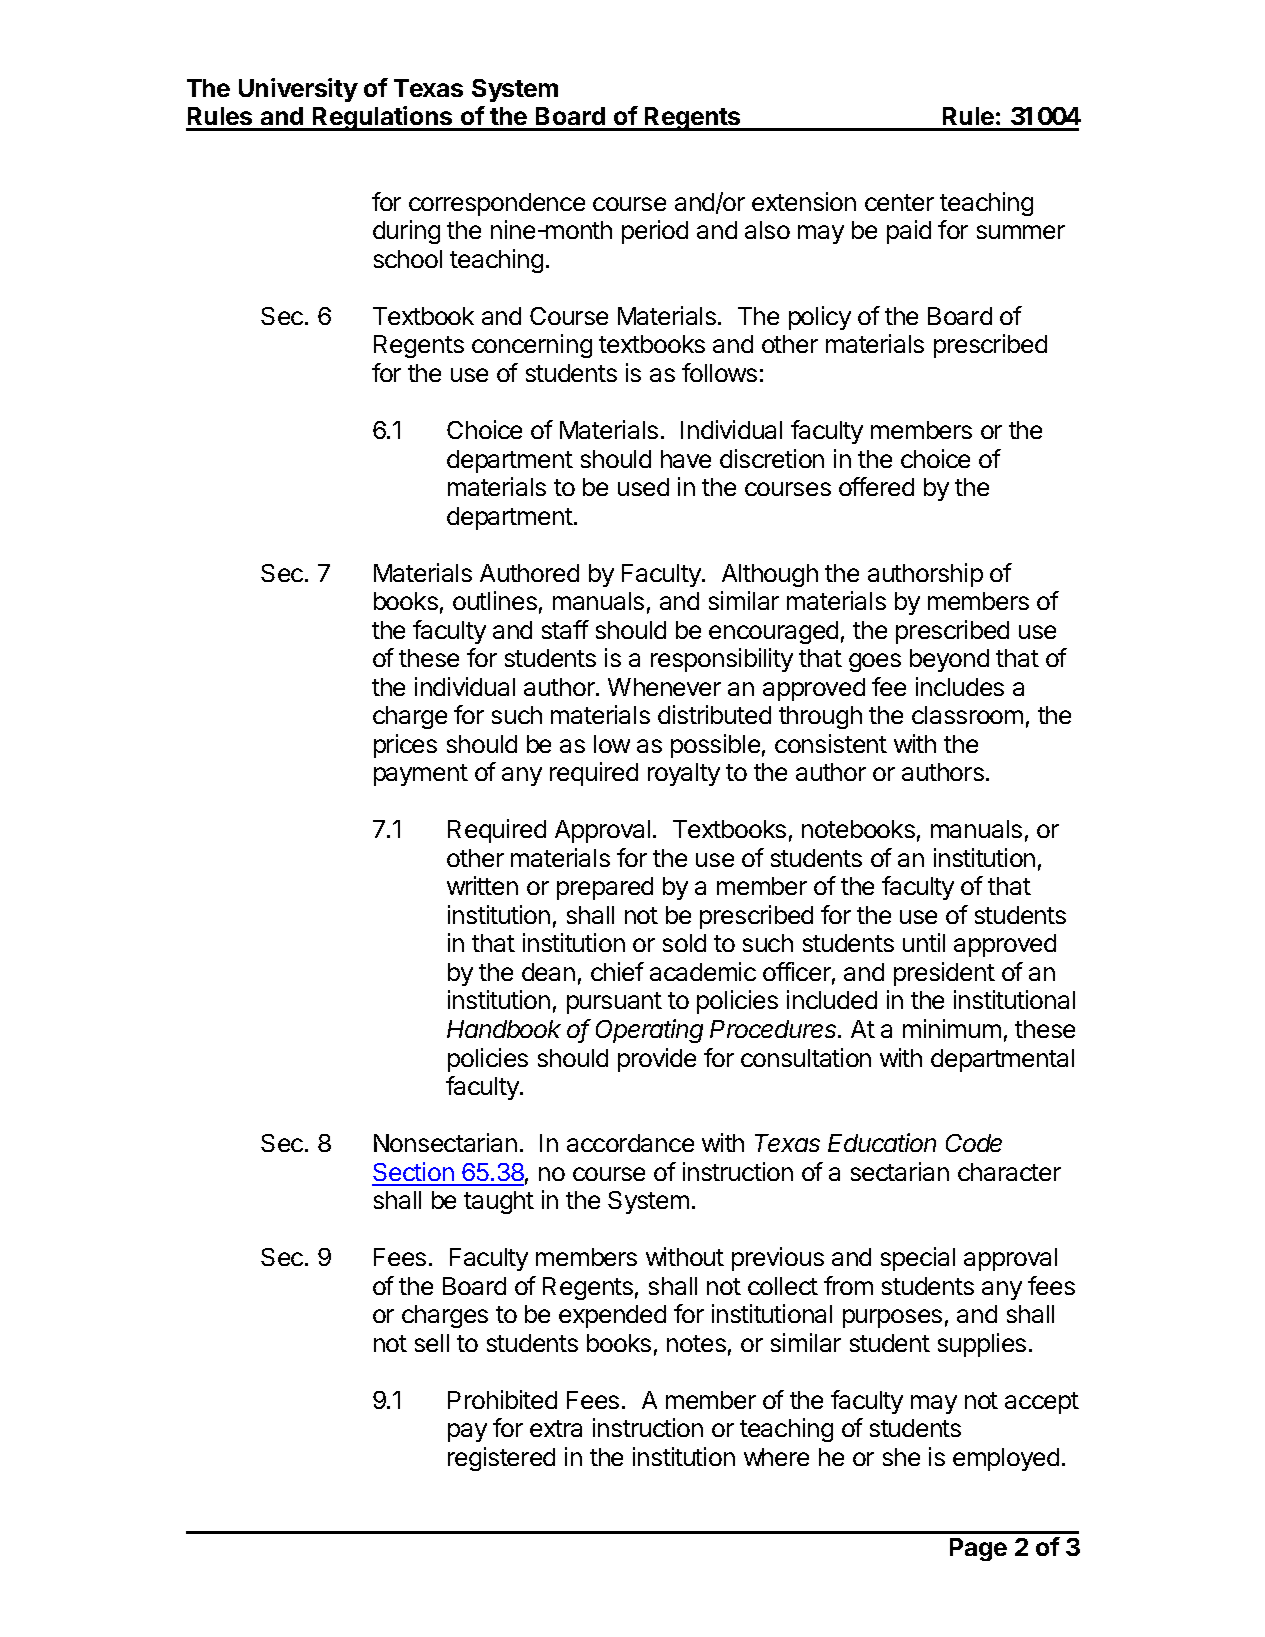  What do you see at coordinates (657, 1060) in the document?
I see `provide` at bounding box center [657, 1060].
